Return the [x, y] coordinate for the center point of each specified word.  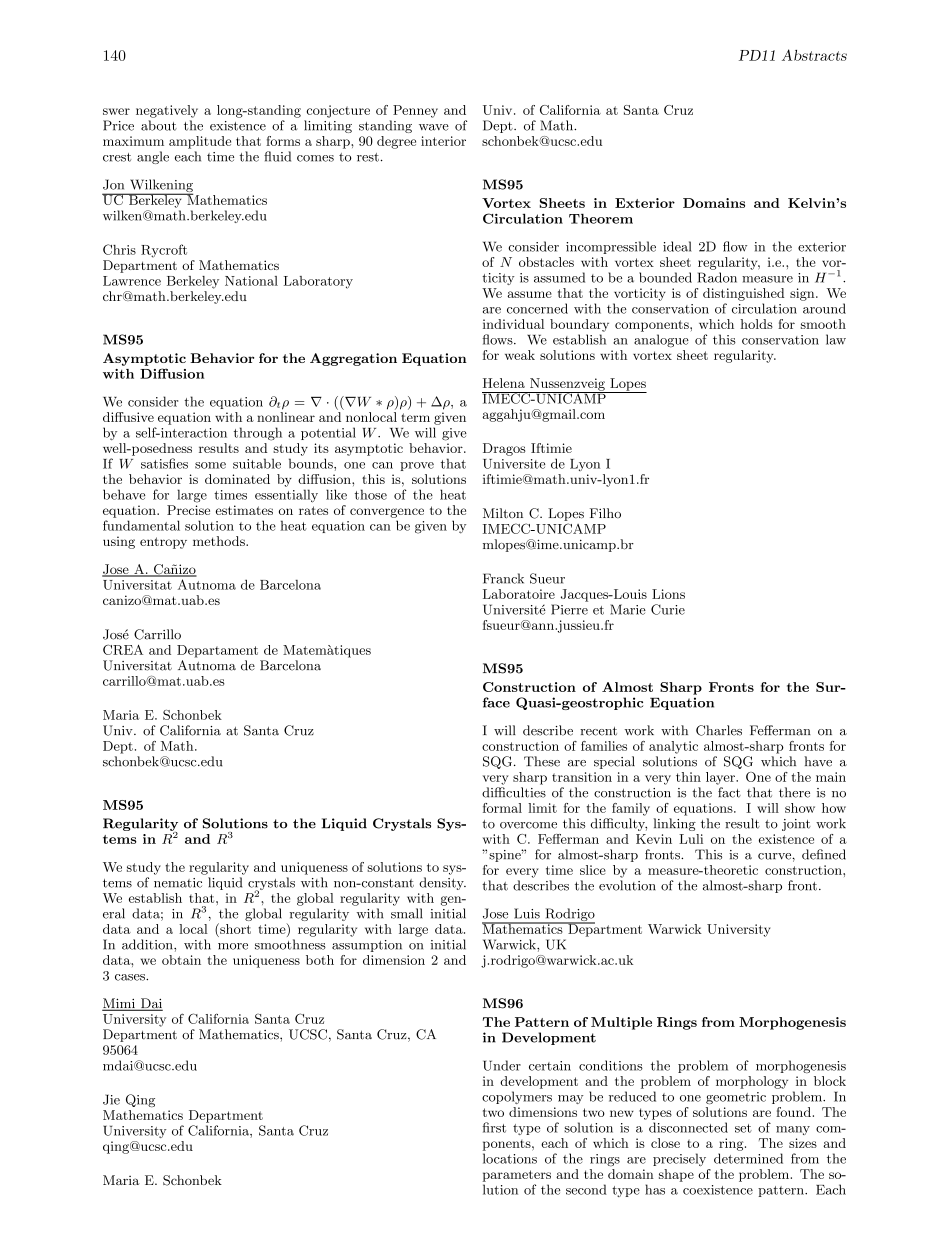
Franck [503, 578]
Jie [111, 1099]
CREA [123, 649]
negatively [167, 111]
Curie [668, 609]
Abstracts [814, 55]
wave [434, 127]
